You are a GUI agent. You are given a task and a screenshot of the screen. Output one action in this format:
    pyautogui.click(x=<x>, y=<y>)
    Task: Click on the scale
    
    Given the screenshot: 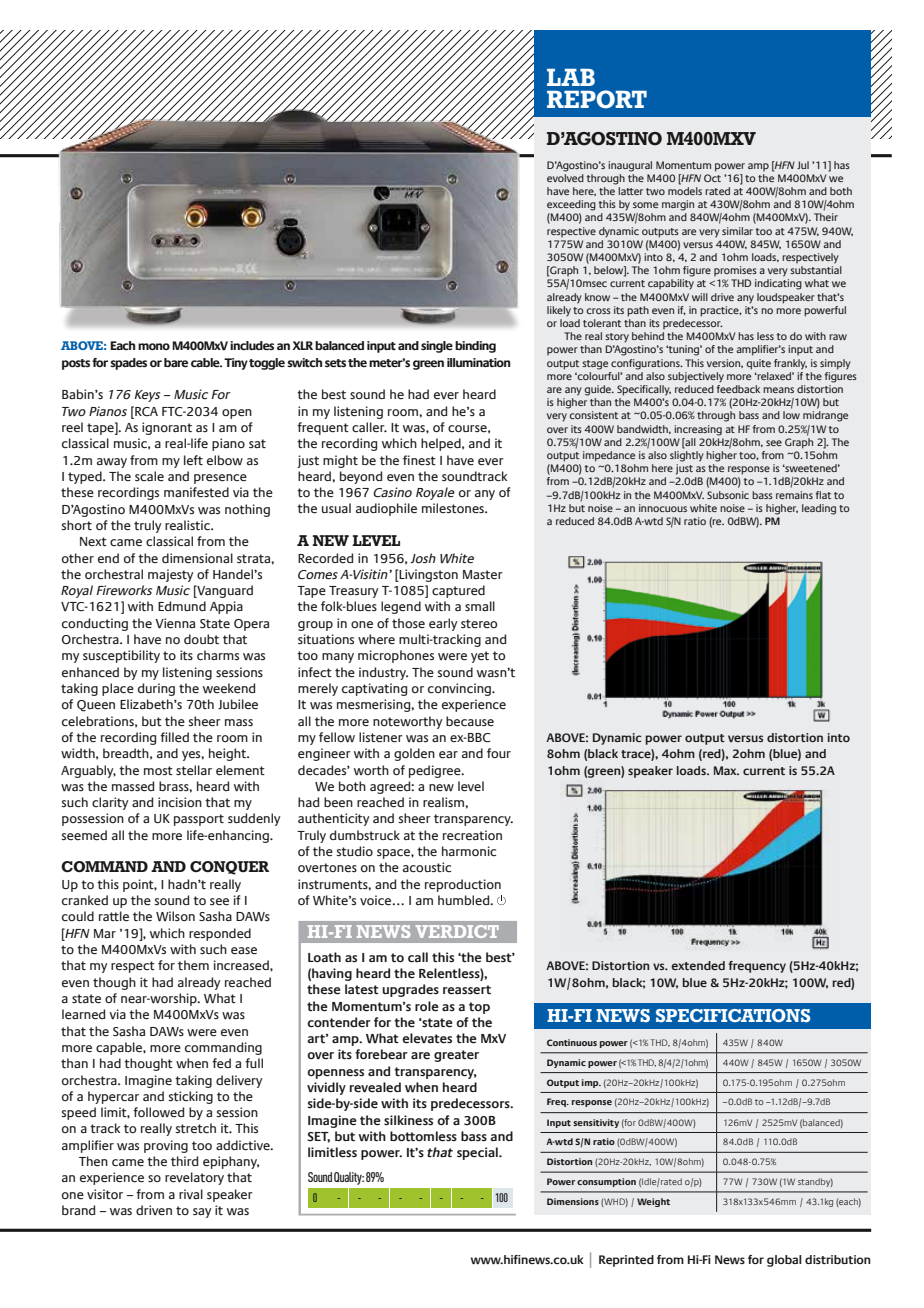 What is the action you would take?
    pyautogui.click(x=149, y=476)
